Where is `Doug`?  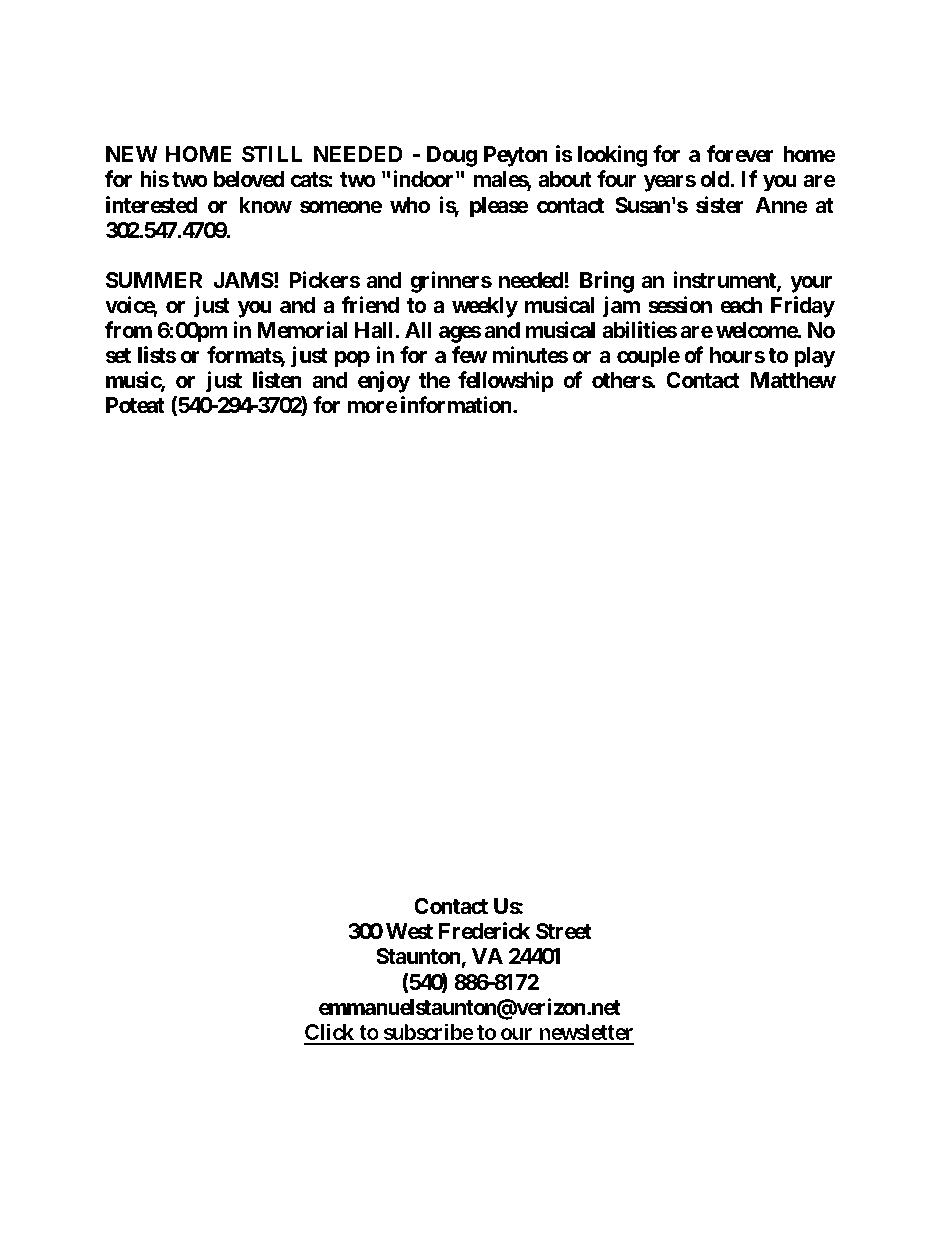 Doug is located at coordinates (452, 156).
